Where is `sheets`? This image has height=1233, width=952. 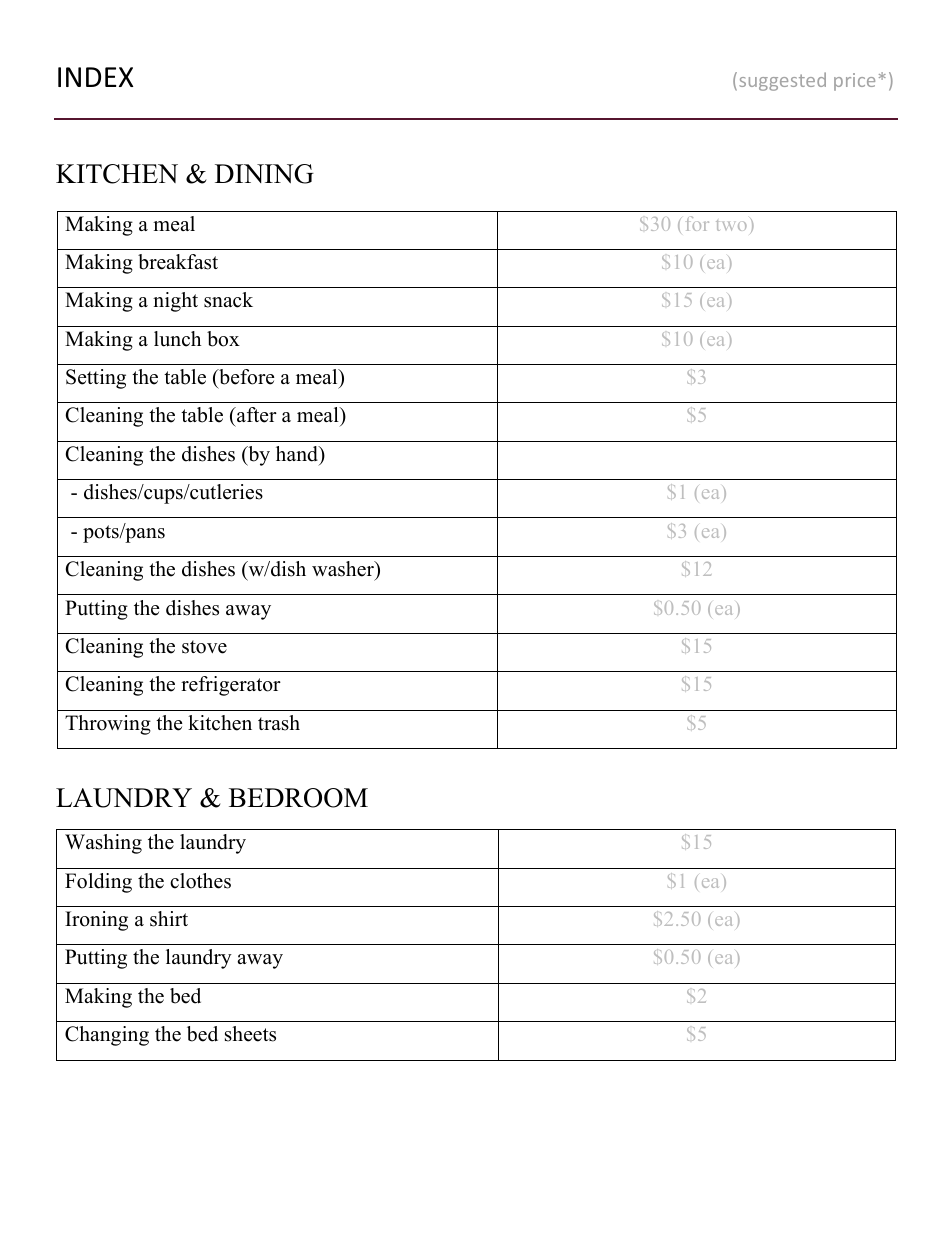 sheets is located at coordinates (250, 1034).
